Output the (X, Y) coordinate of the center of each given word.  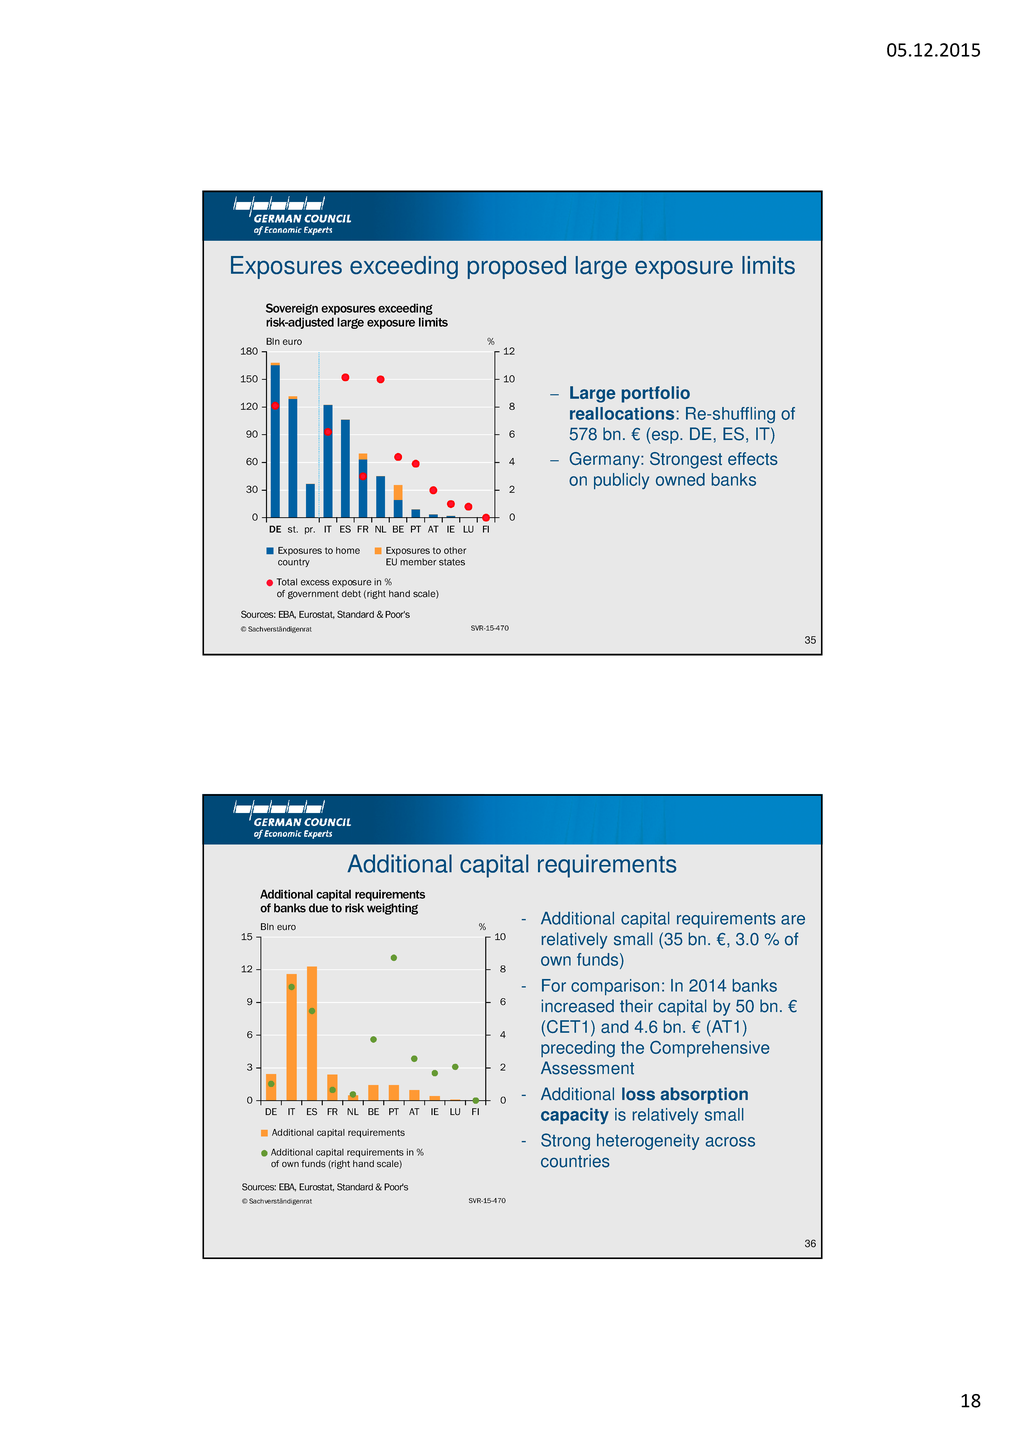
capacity (575, 1116)
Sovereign (292, 309)
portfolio (656, 394)
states (452, 562)
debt (351, 594)
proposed (517, 267)
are (793, 920)
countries (575, 1161)
